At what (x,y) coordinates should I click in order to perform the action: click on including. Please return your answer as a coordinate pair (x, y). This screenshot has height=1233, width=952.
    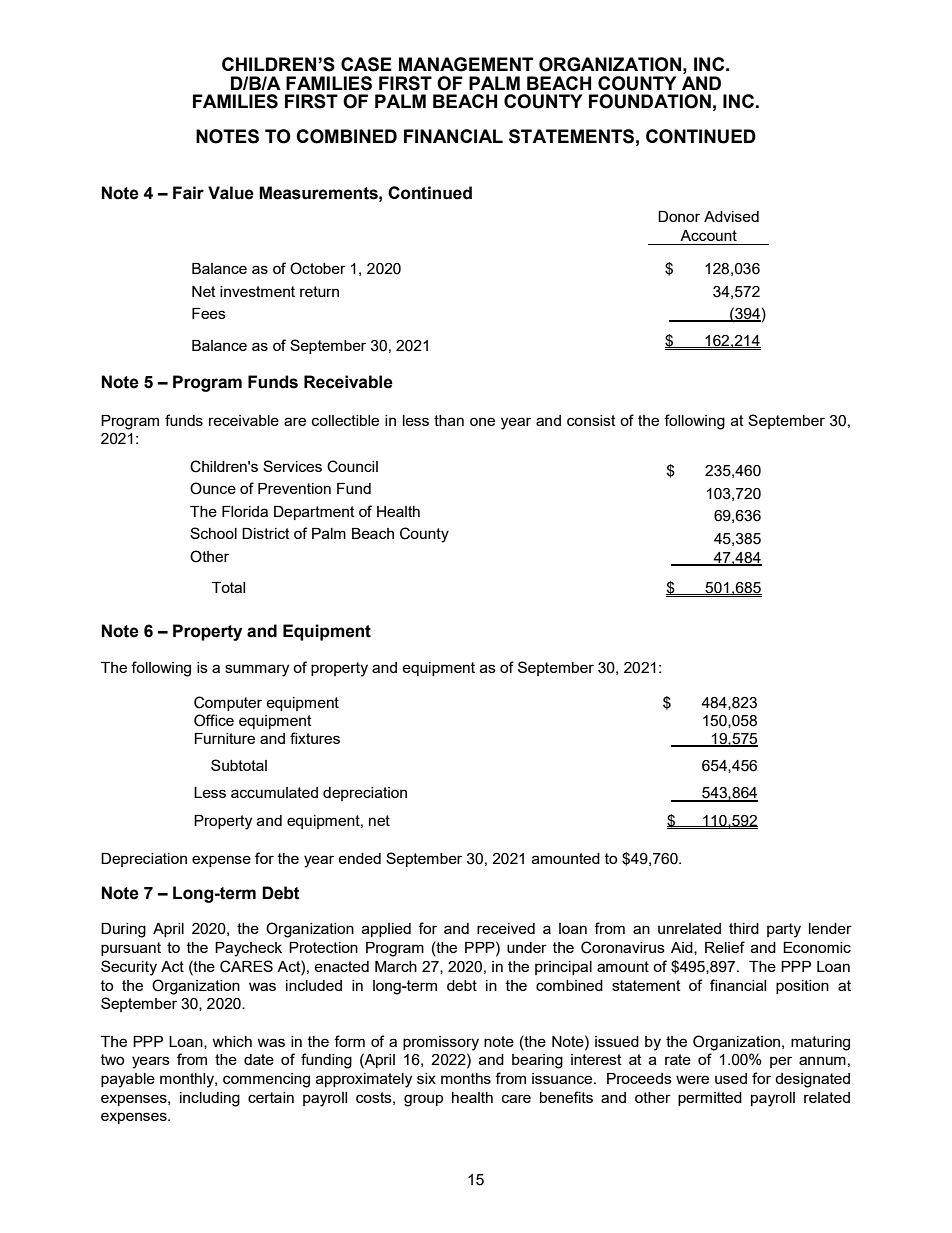
    Looking at the image, I should click on (210, 1099).
